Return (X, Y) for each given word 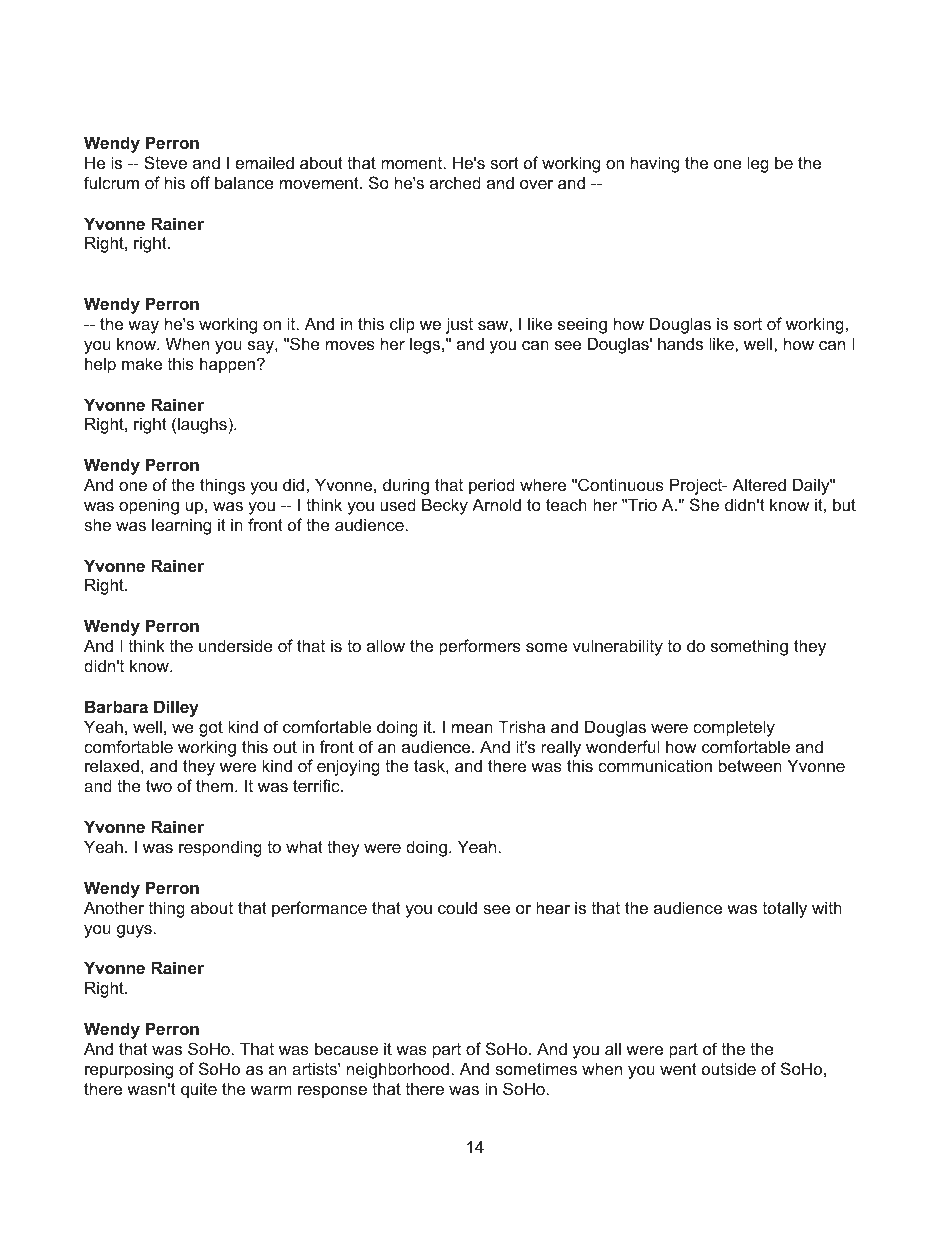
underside (236, 645)
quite (199, 1090)
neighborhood (398, 1070)
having (655, 164)
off (200, 182)
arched (455, 182)
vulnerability (618, 647)
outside (729, 1068)
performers (480, 647)
